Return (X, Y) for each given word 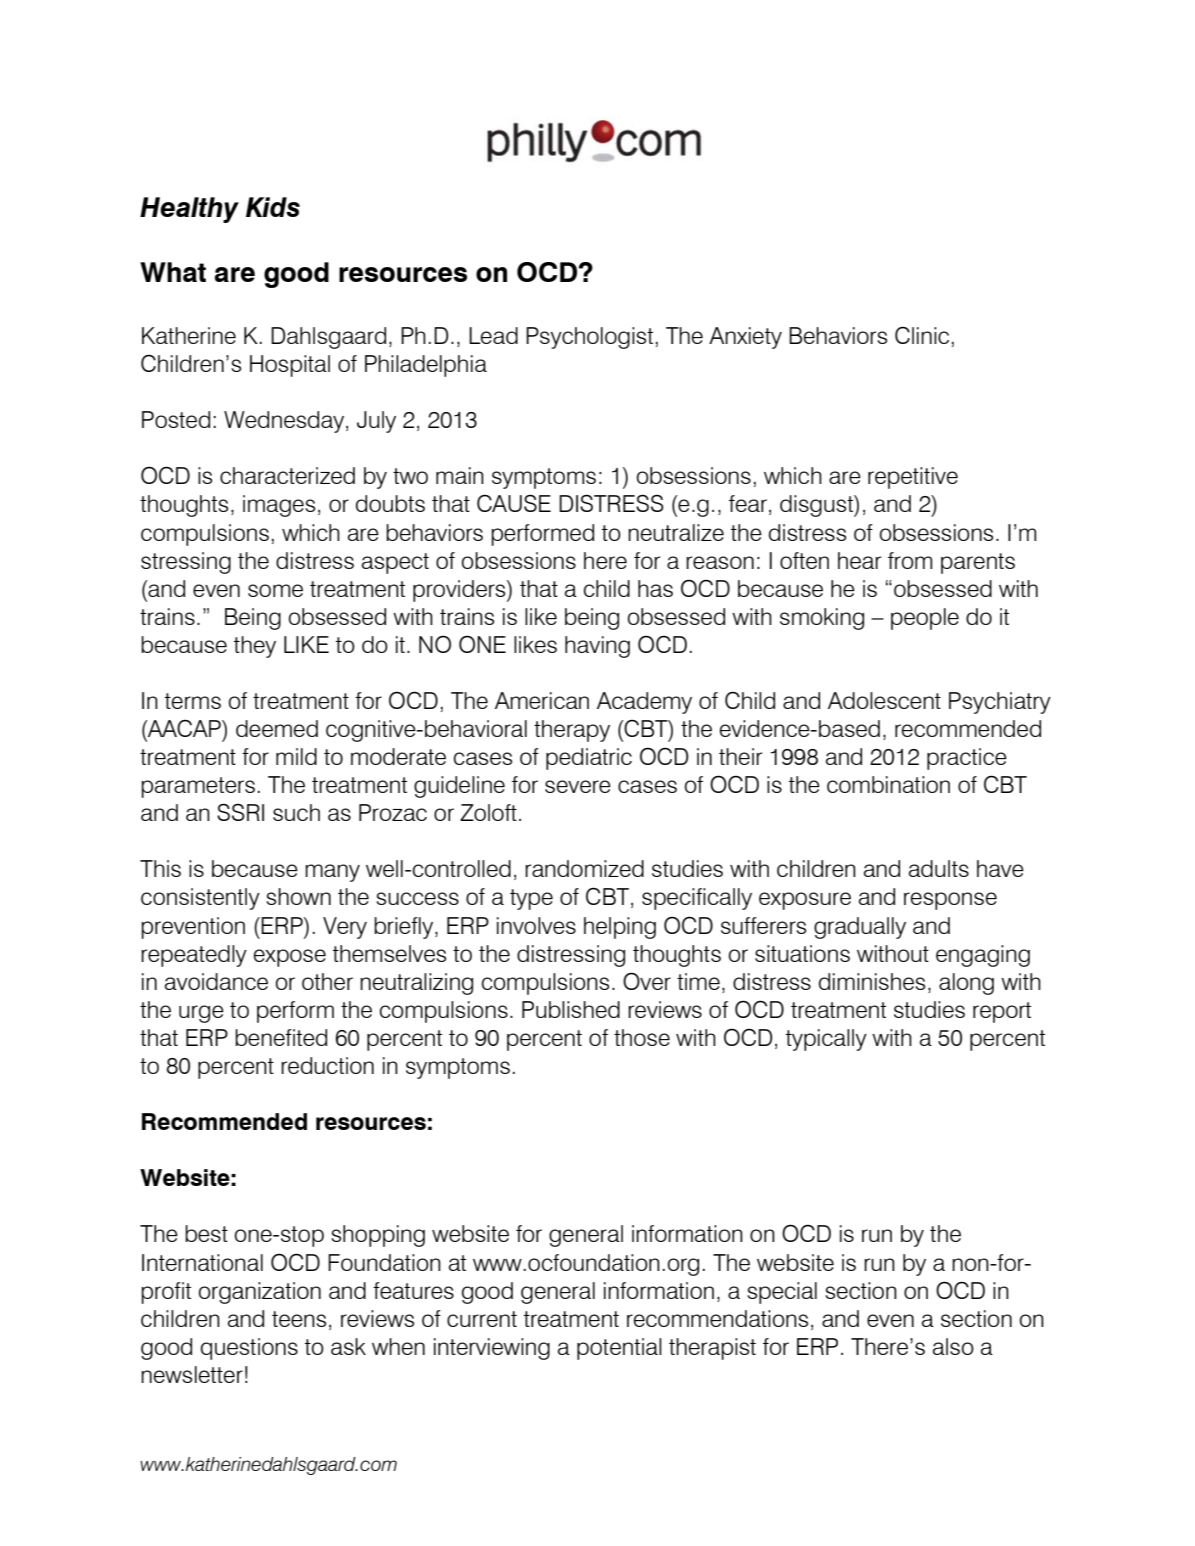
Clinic (922, 335)
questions (249, 1349)
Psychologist (589, 338)
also (953, 1346)
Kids (273, 207)
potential (619, 1349)
